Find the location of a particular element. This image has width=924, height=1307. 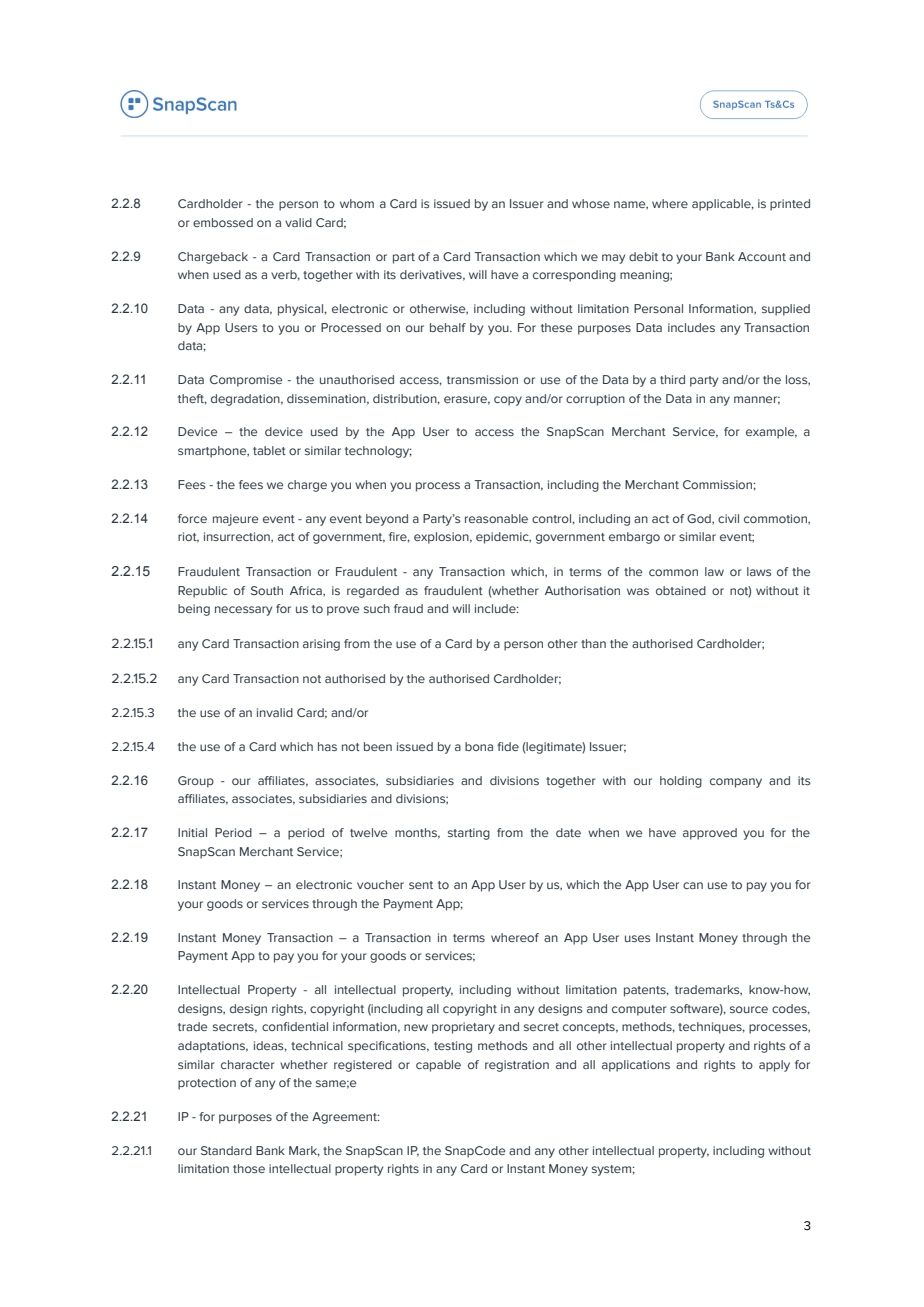

company is located at coordinates (736, 783).
